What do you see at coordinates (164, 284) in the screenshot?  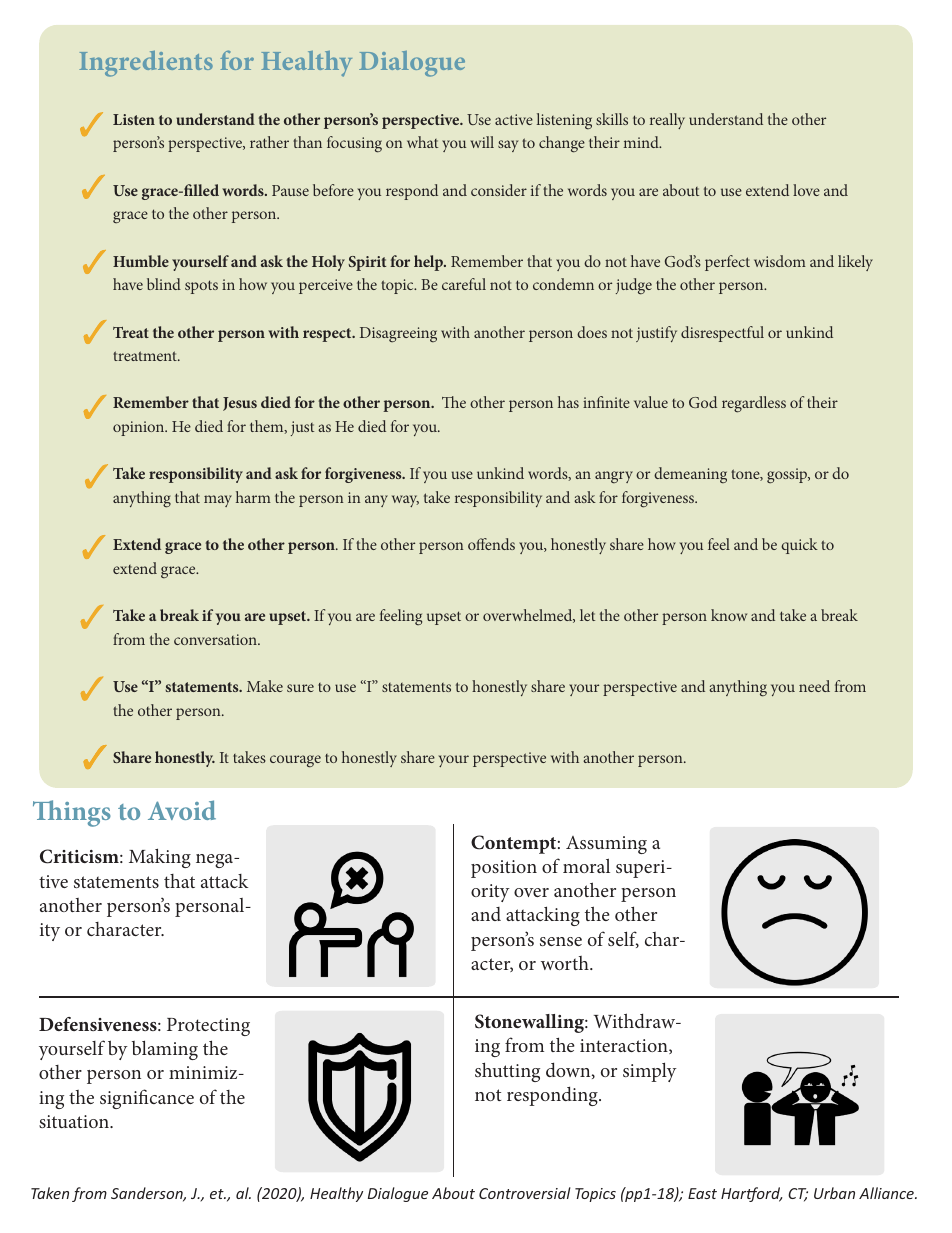 I see `blind` at bounding box center [164, 284].
